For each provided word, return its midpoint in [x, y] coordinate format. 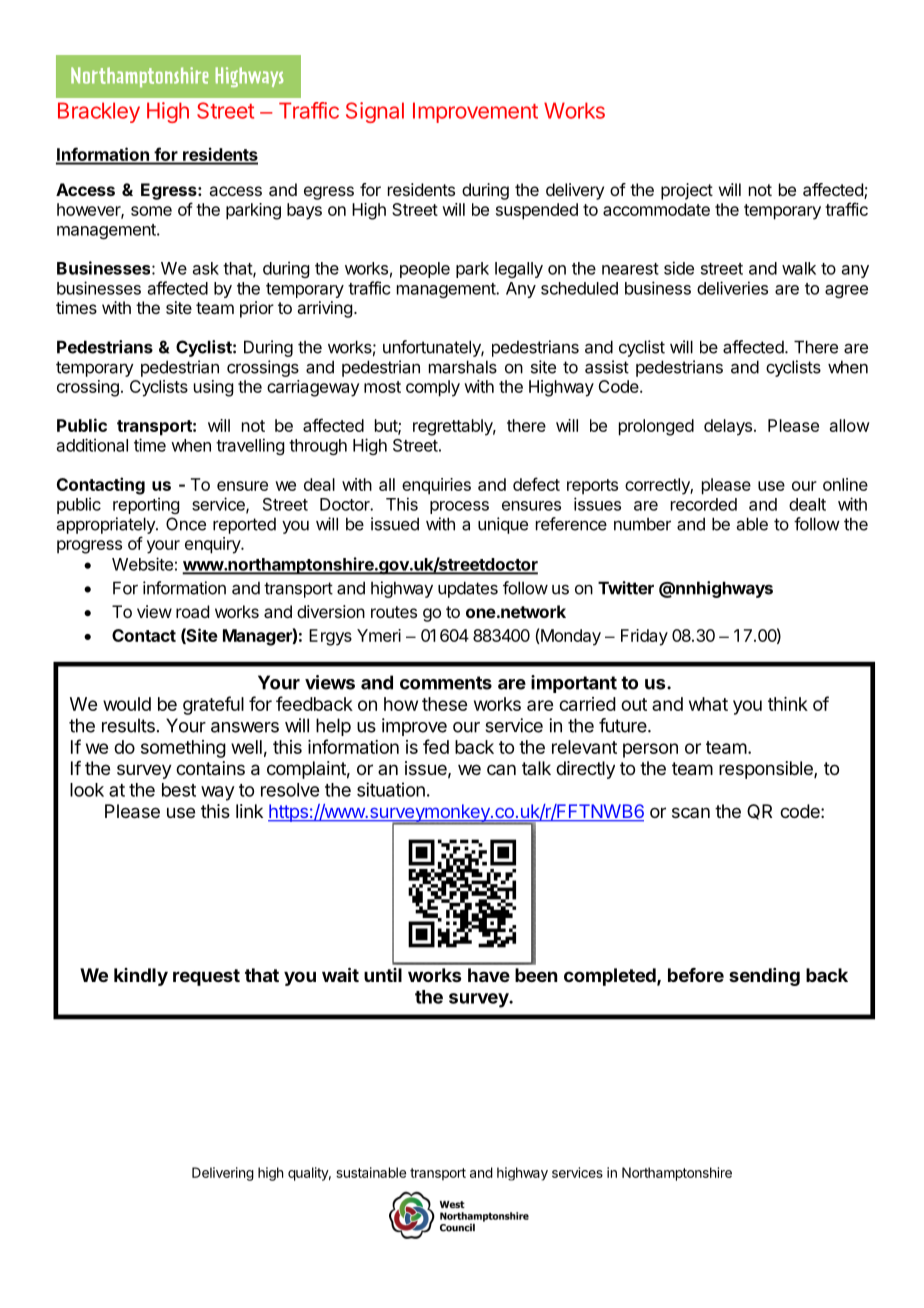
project [687, 191]
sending [764, 977]
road [192, 611]
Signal [375, 112]
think [788, 704]
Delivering [223, 1174]
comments [446, 683]
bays [304, 211]
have [489, 975]
